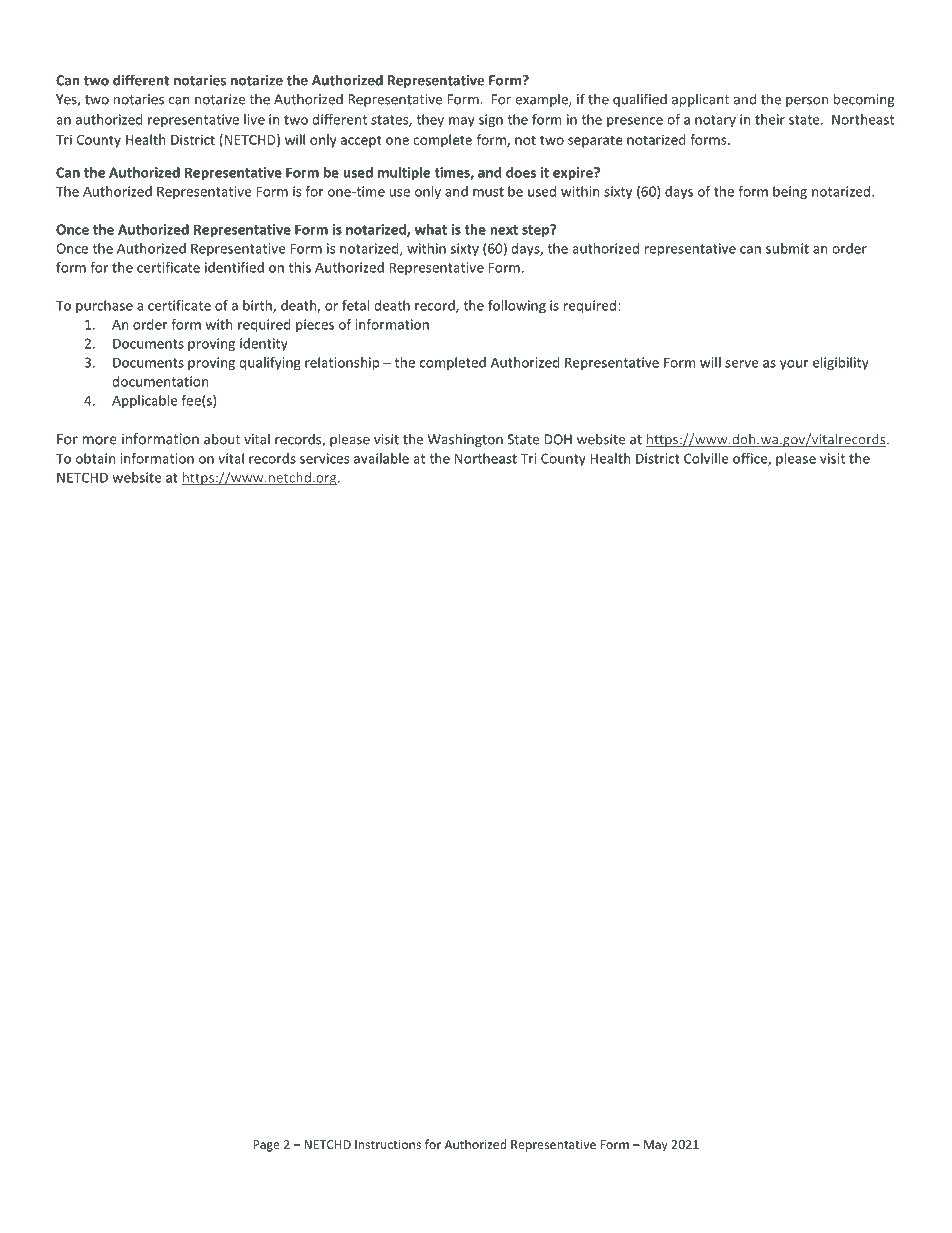  Describe the element at coordinates (95, 458) in the screenshot. I see `obtain` at that location.
